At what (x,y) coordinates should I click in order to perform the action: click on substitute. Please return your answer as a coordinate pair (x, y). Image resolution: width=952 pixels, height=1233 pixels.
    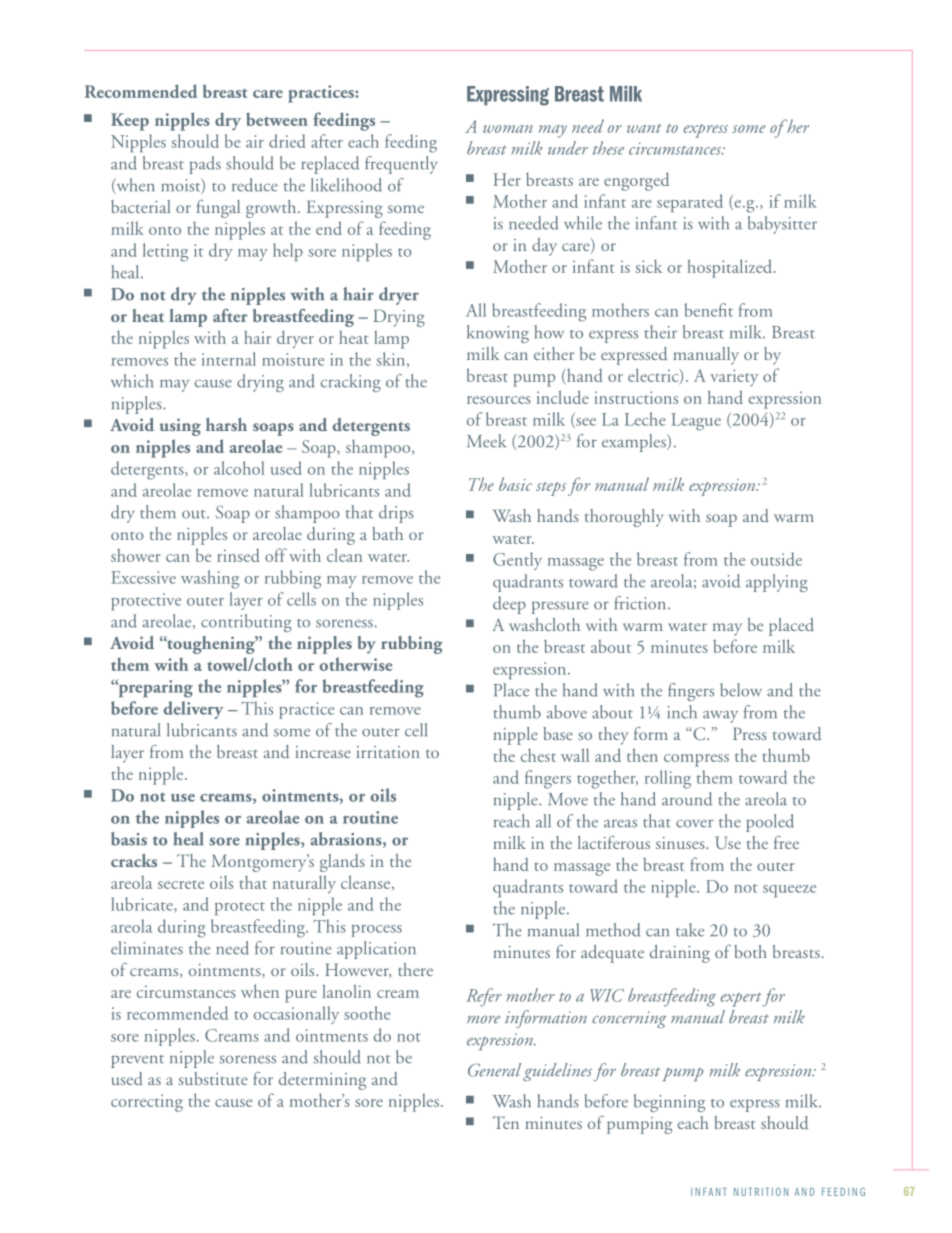
    Looking at the image, I should click on (213, 1078).
